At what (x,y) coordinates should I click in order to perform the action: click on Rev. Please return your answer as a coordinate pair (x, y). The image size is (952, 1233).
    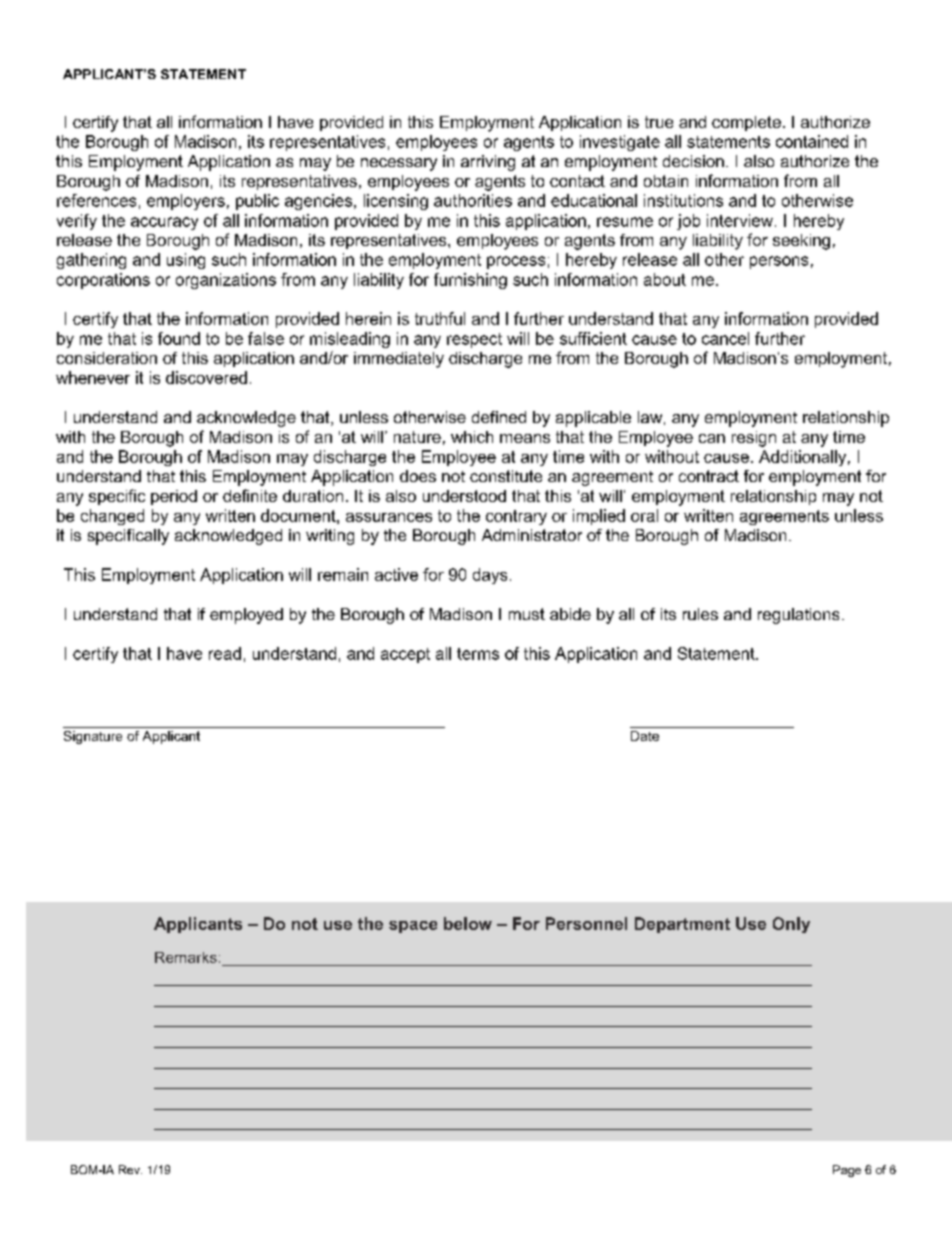
    Looking at the image, I should click on (130, 1169).
